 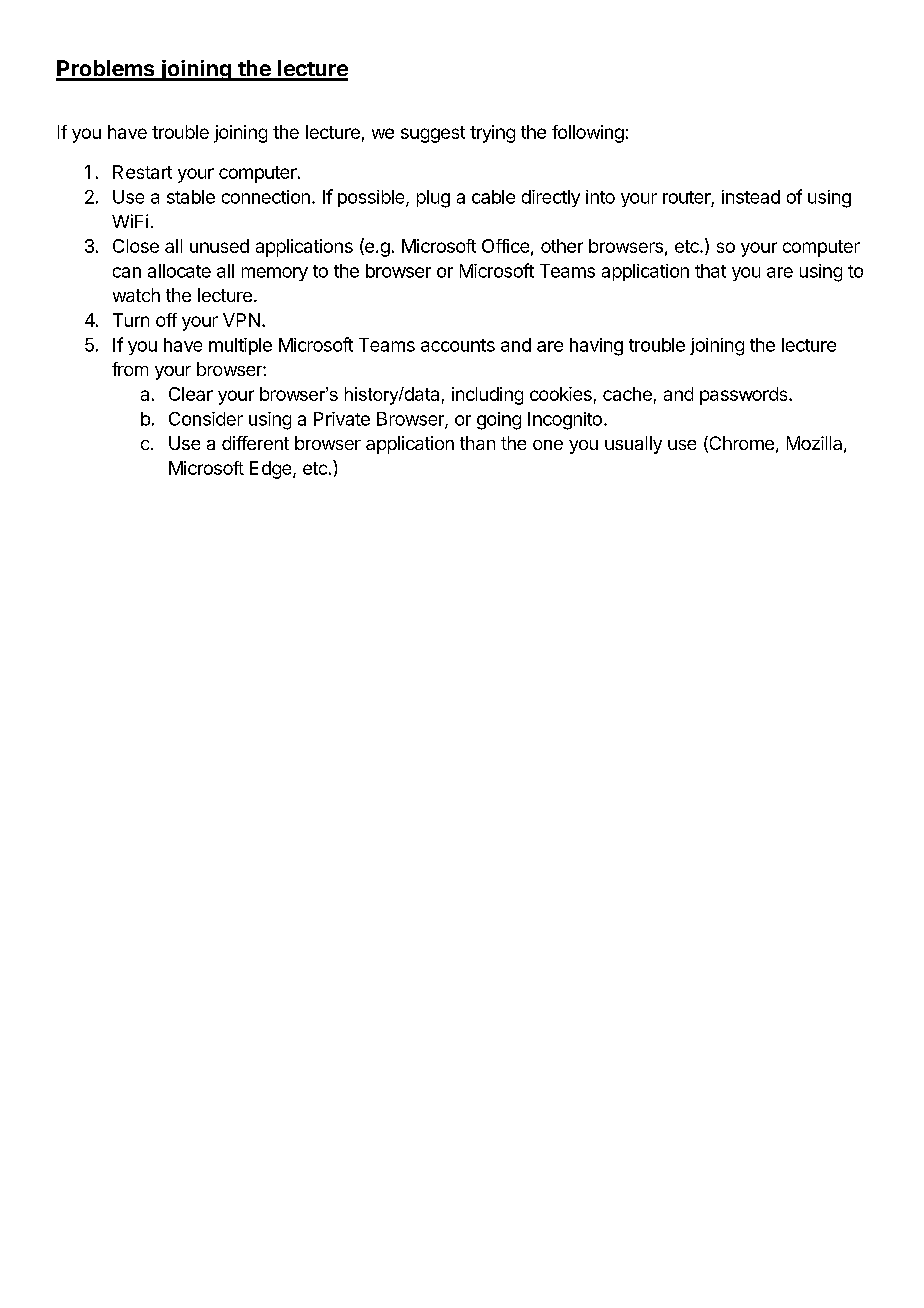 What do you see at coordinates (710, 271) in the screenshot?
I see `that` at bounding box center [710, 271].
